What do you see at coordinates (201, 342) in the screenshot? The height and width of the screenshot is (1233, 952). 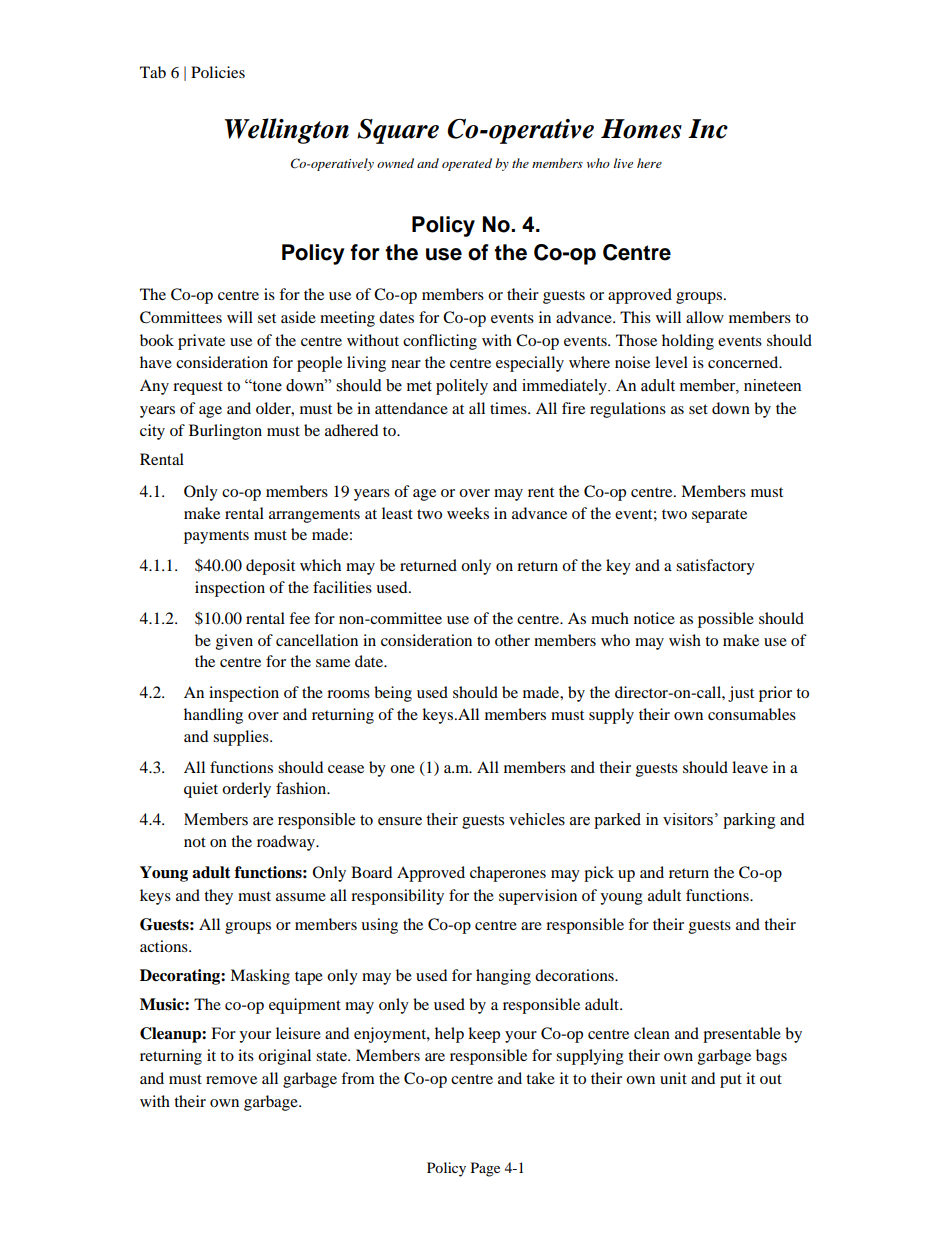 I see `private` at bounding box center [201, 342].
